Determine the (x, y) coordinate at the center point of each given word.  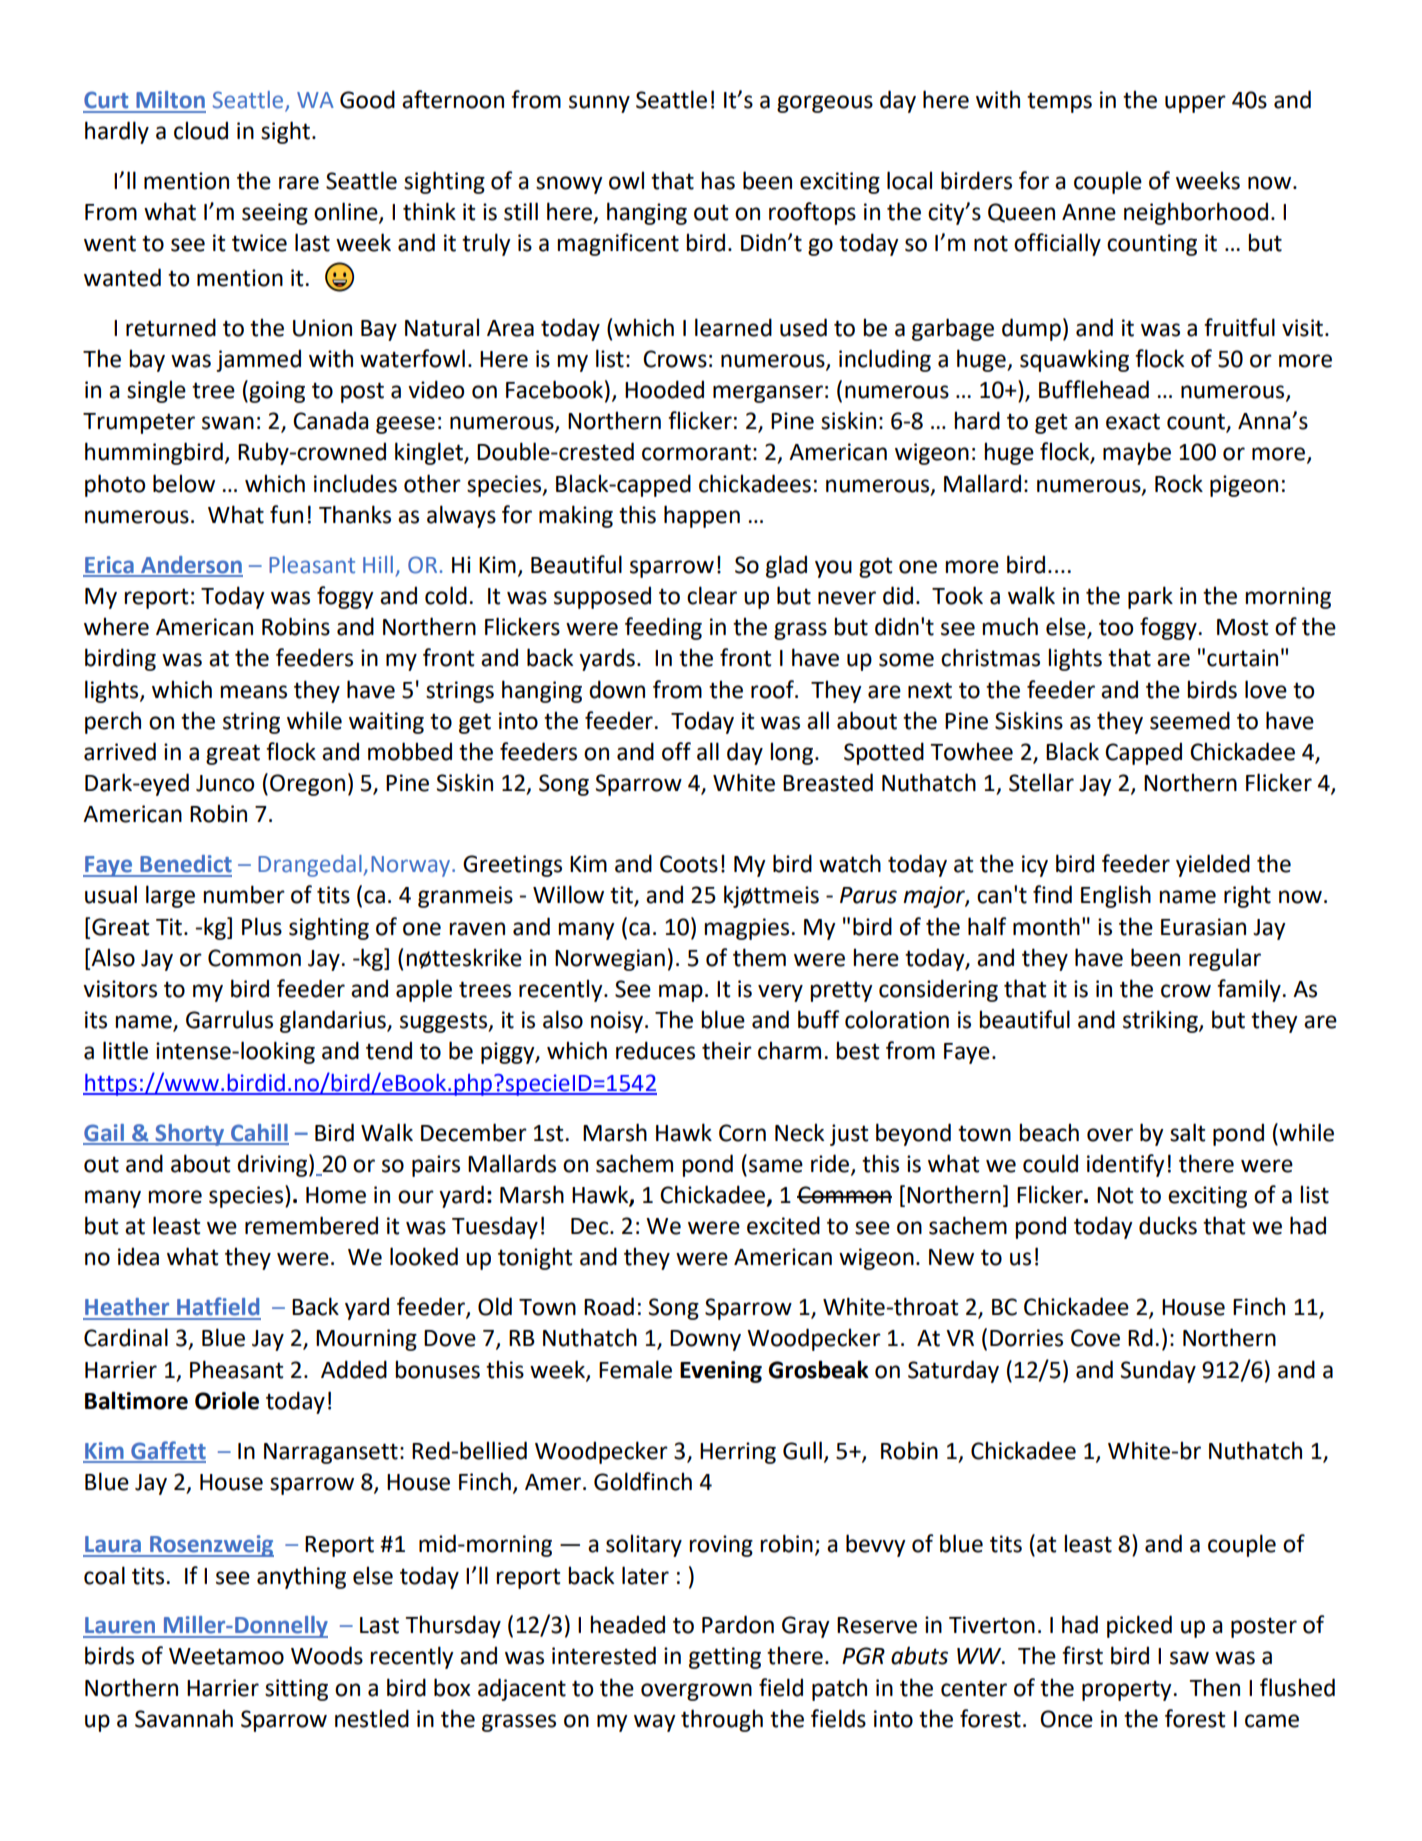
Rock (1179, 483)
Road (609, 1306)
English (1116, 896)
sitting (296, 1690)
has (718, 180)
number (244, 894)
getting (725, 1658)
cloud (201, 130)
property (1128, 1690)
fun (286, 514)
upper (1195, 104)
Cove (1095, 1338)
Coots (689, 864)
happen (702, 516)
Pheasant (236, 1369)
